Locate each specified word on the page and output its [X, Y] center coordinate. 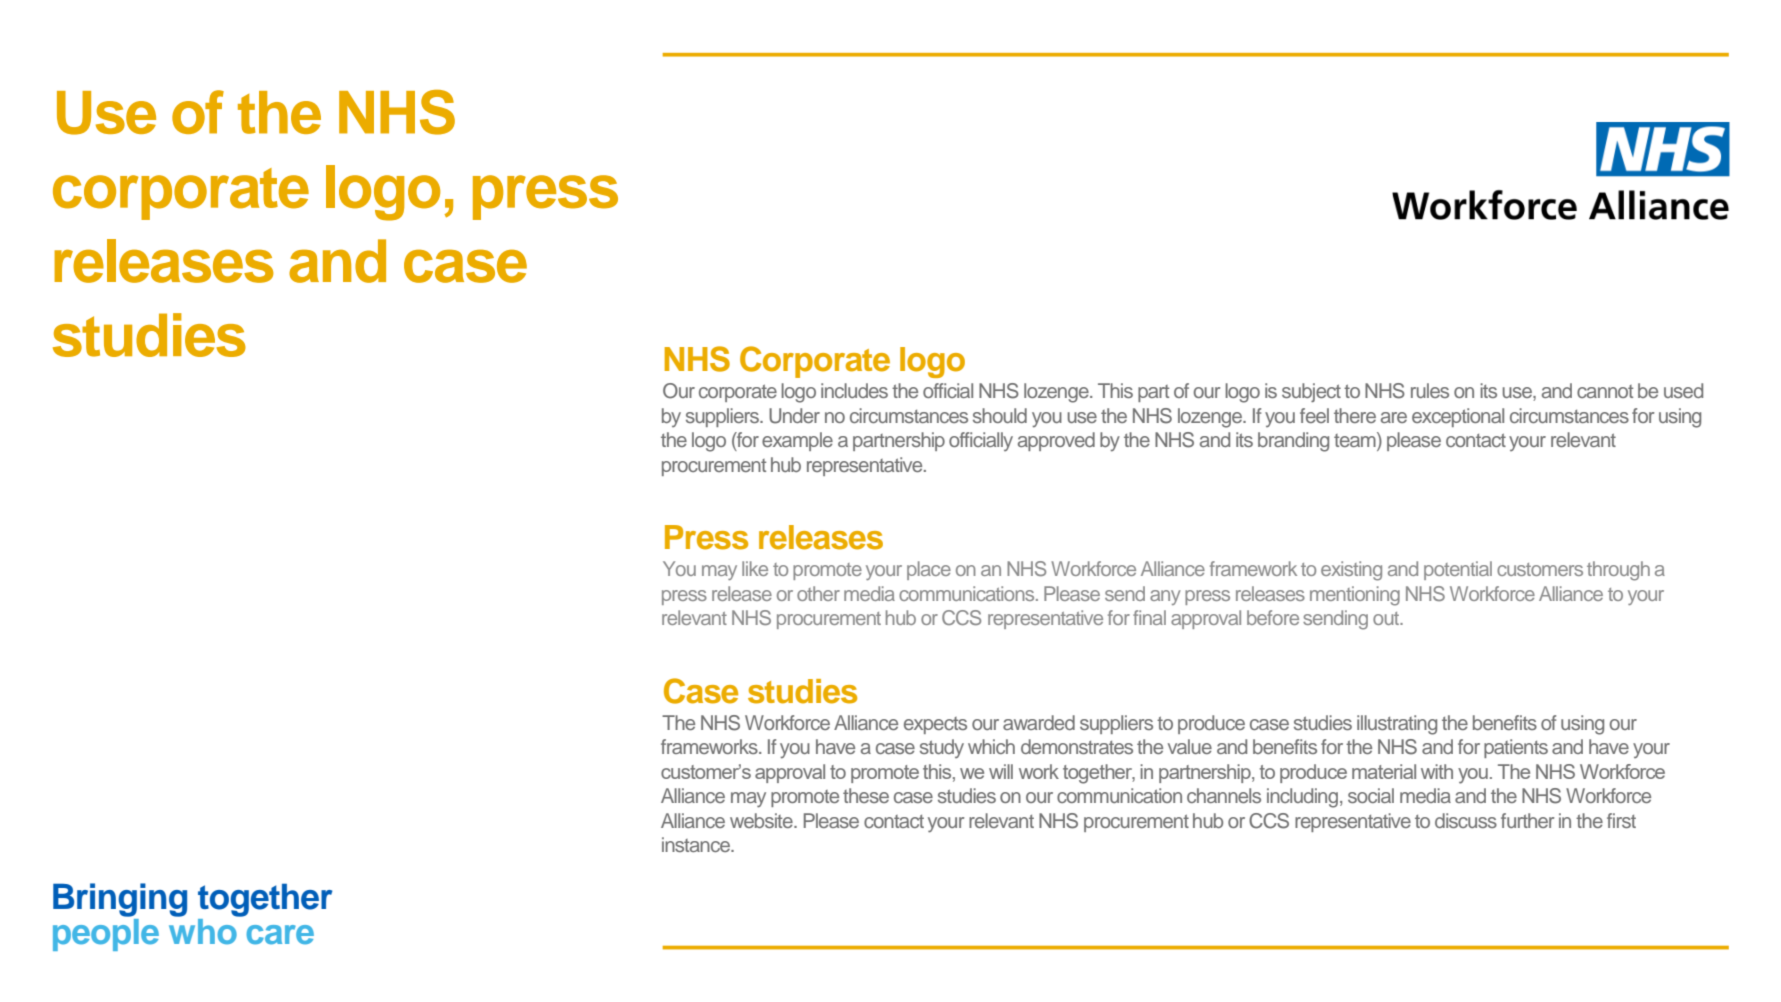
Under [794, 416]
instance [697, 844]
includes [854, 390]
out [1387, 618]
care [280, 934]
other [818, 593]
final [1149, 617]
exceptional [1458, 417]
